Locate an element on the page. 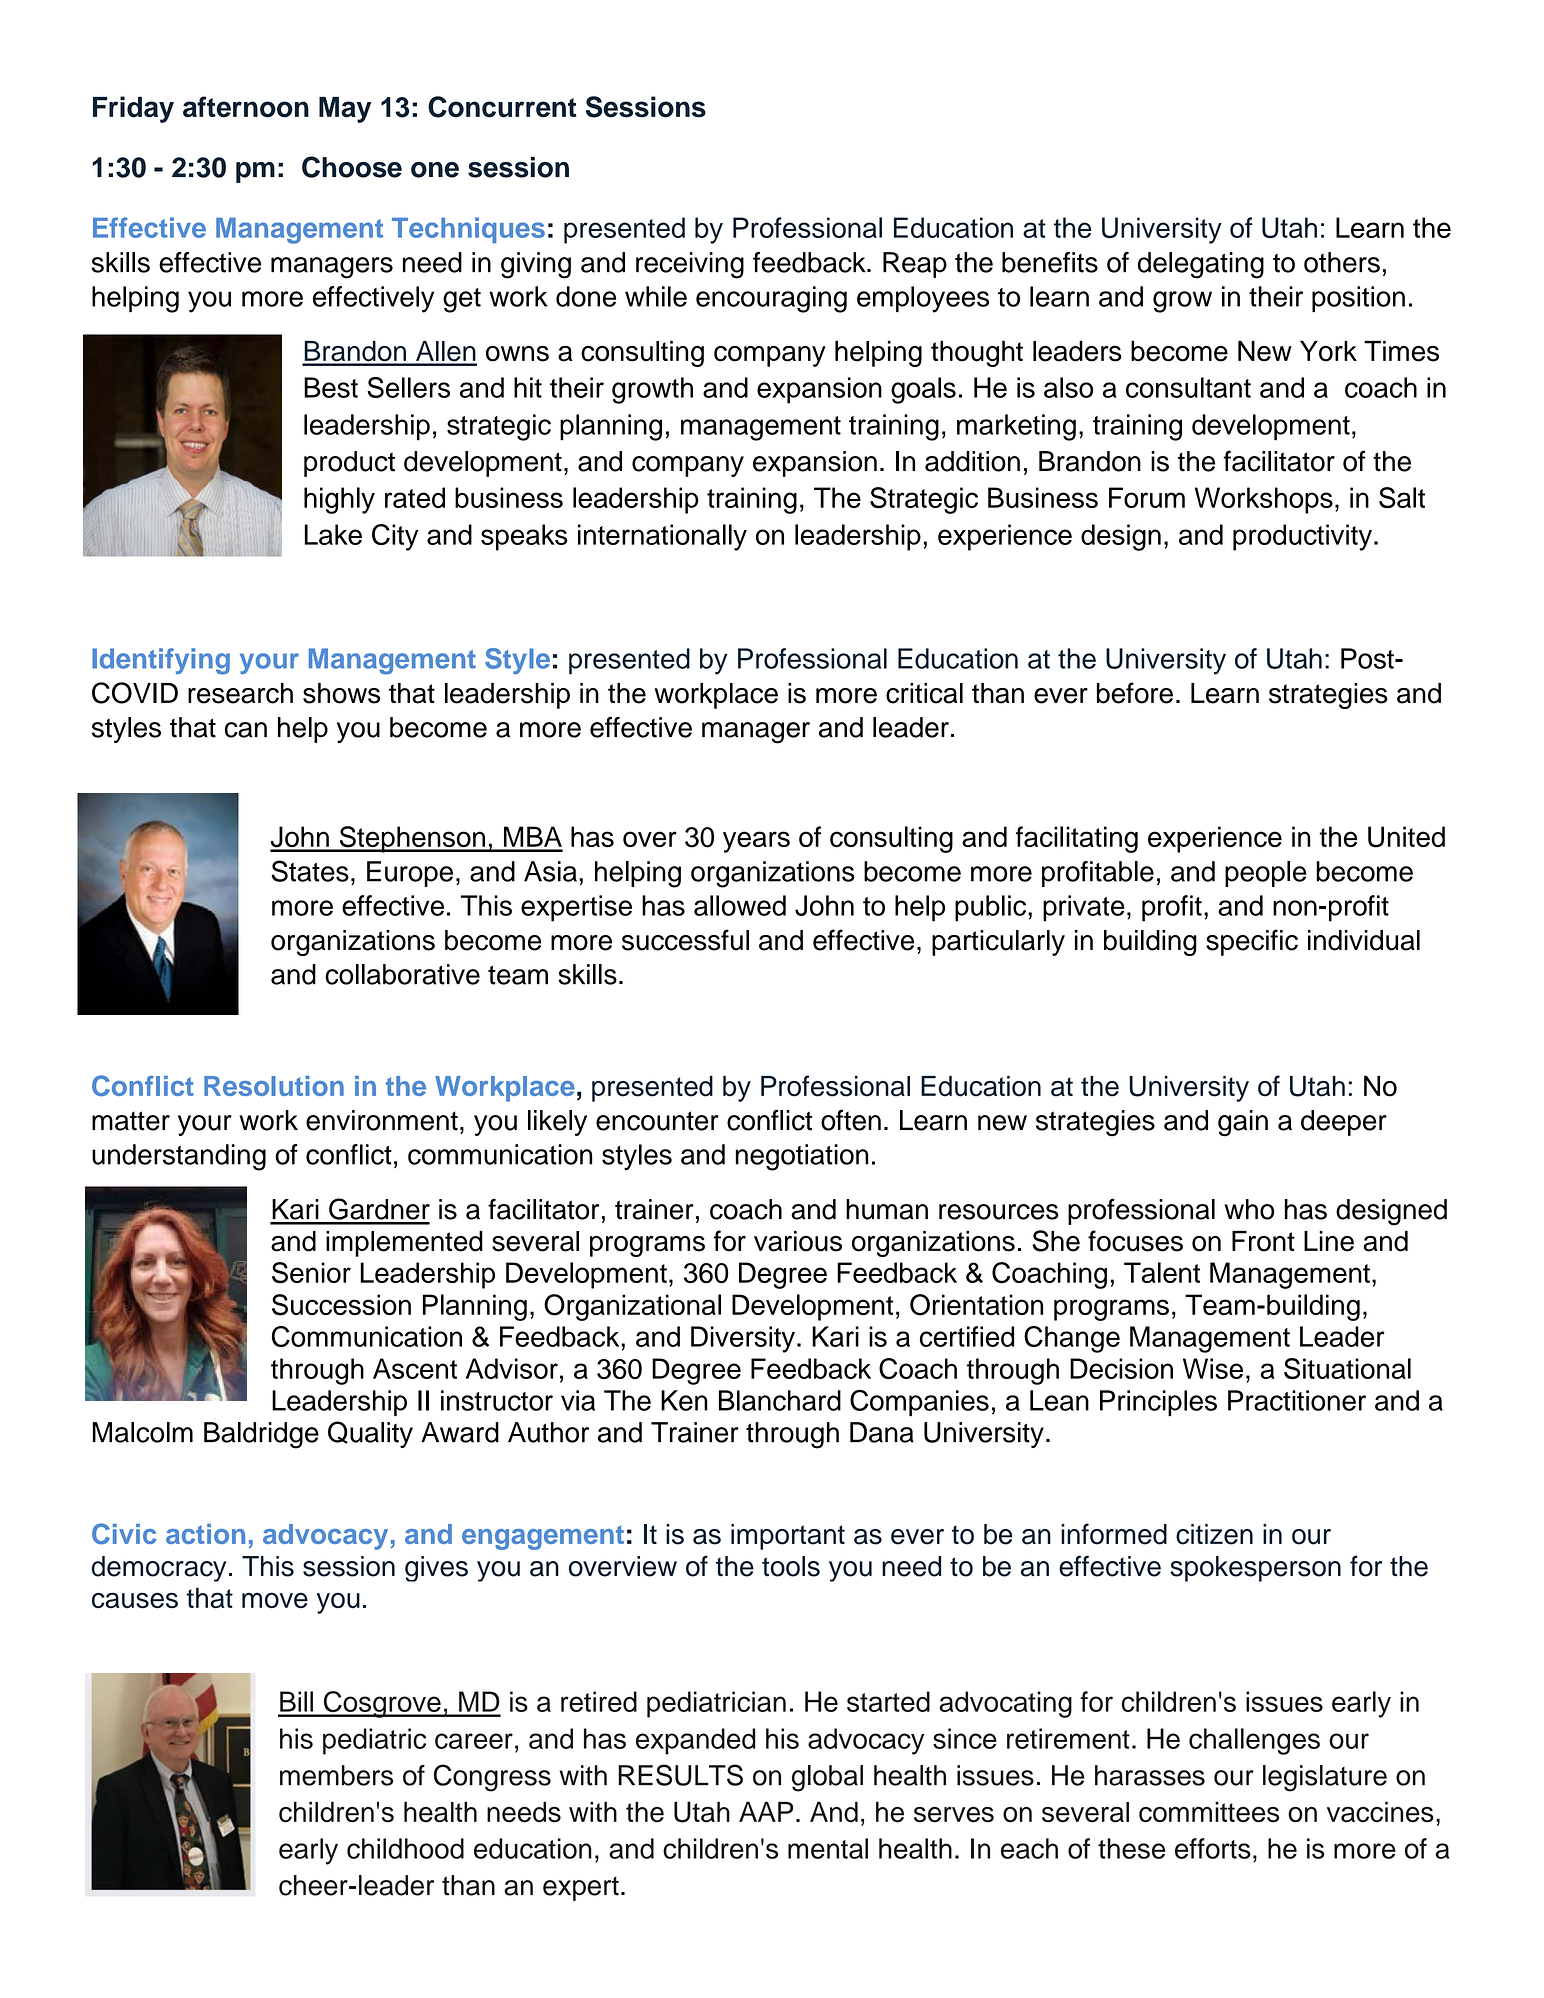 Image resolution: width=1544 pixels, height=1998 pixels. successful is located at coordinates (685, 940).
